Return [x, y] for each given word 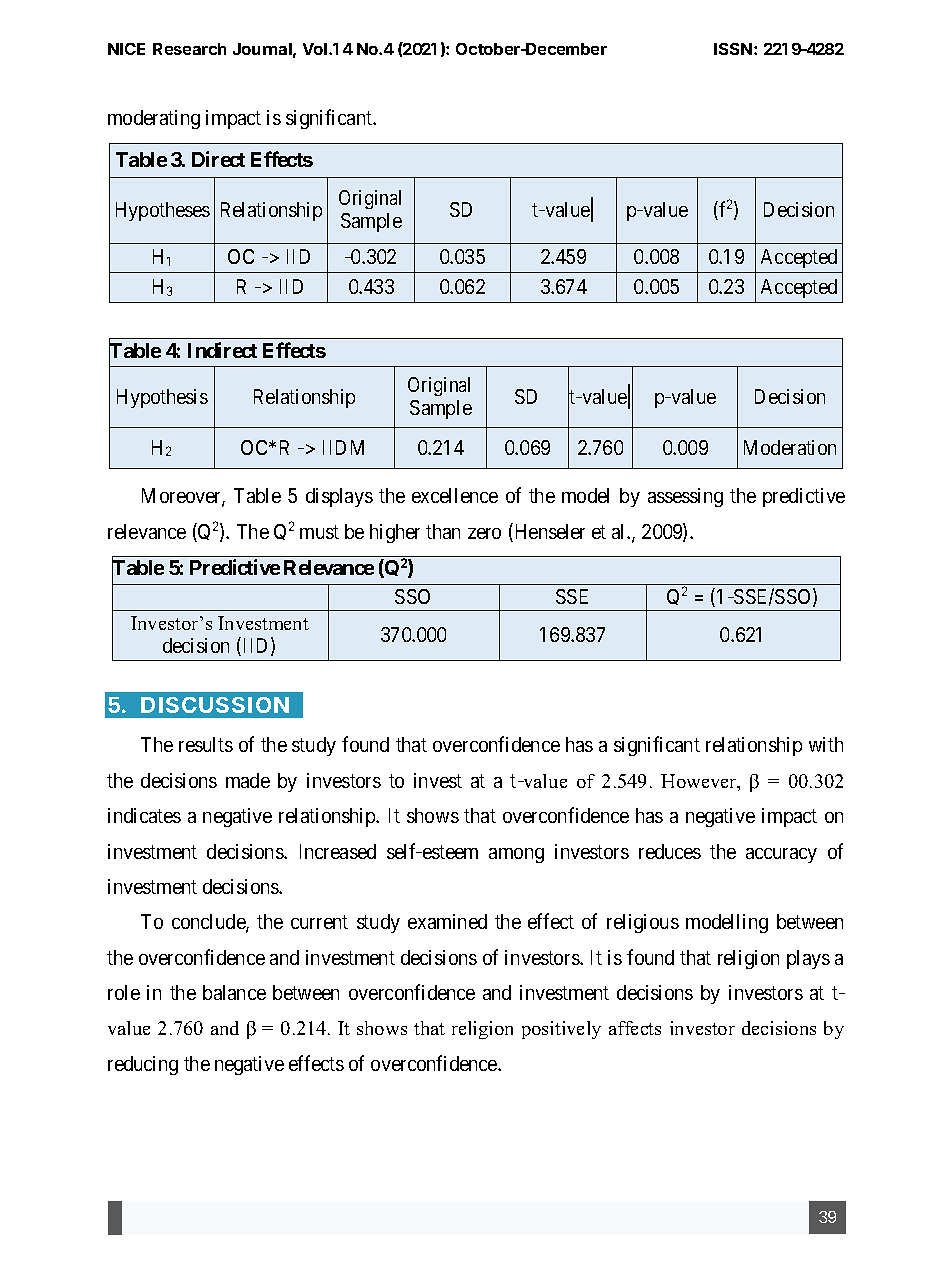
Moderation [790, 447]
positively [561, 1030]
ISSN [733, 49]
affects [635, 1028]
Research [189, 49]
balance [234, 992]
